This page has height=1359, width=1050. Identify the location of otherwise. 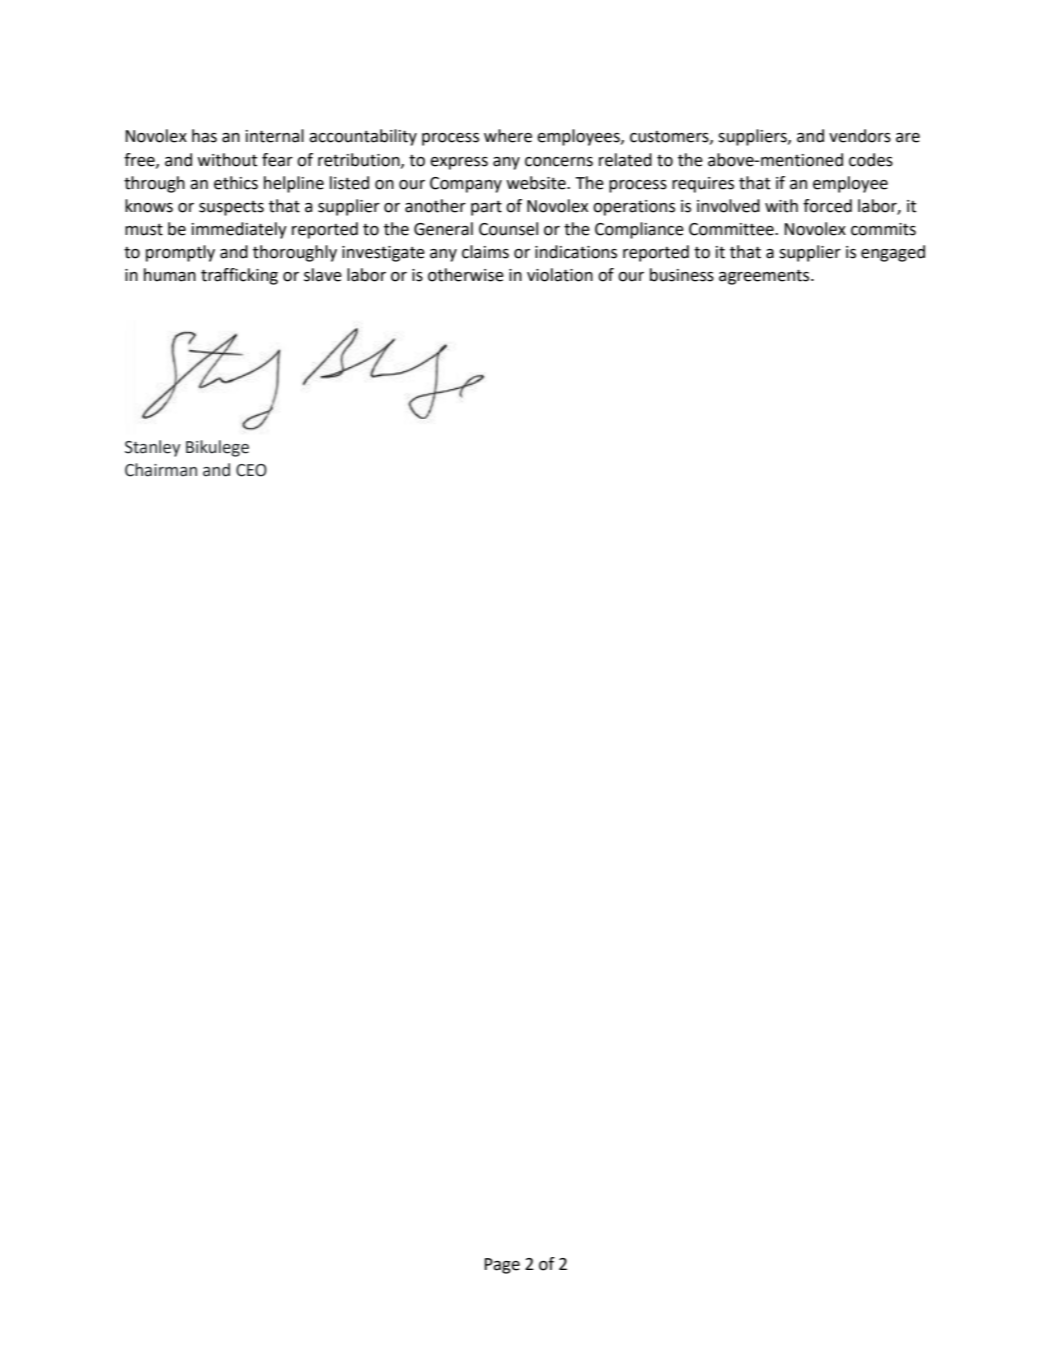
(466, 275).
